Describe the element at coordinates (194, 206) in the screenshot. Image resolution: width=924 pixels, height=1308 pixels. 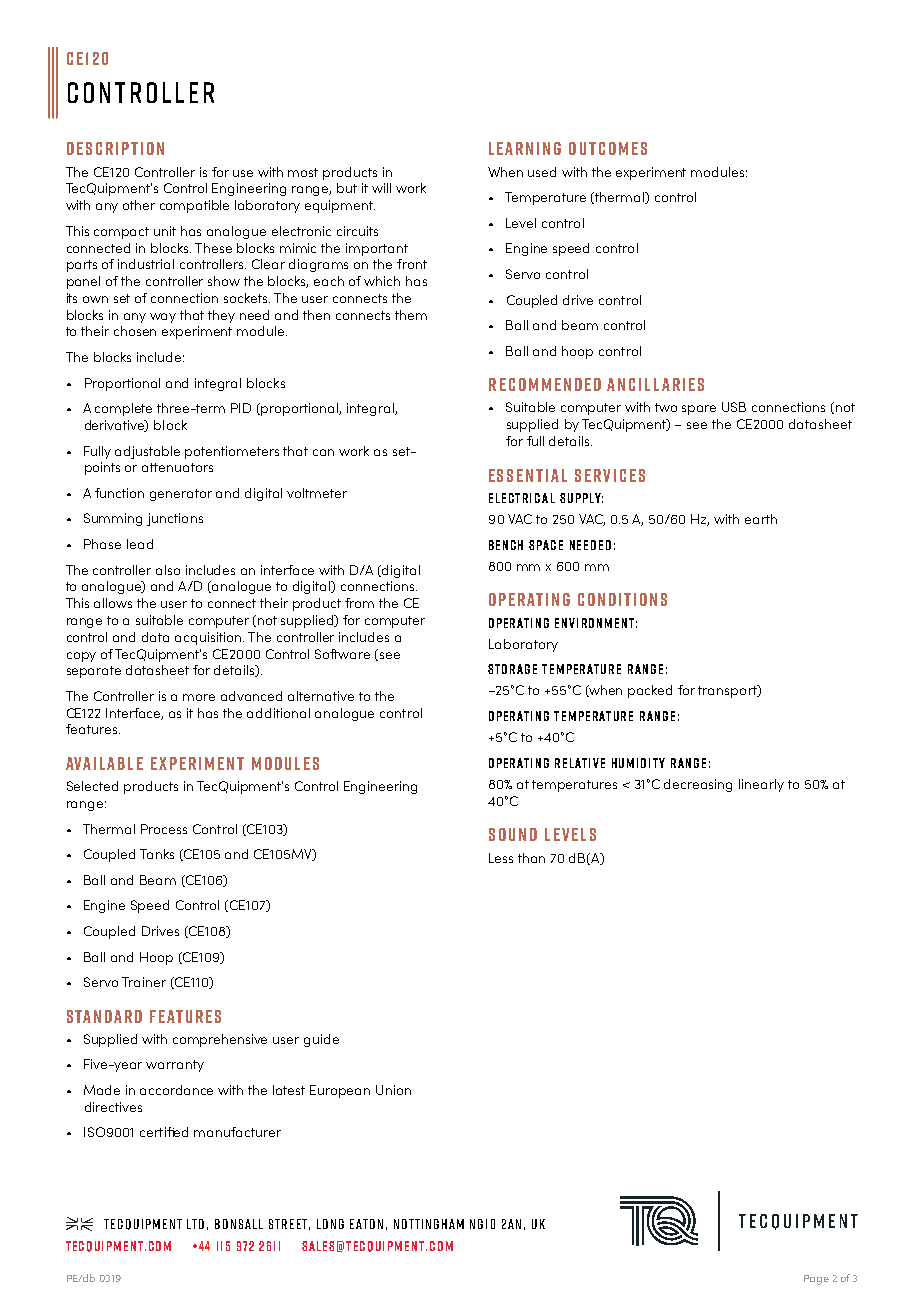
I see `compatible` at that location.
